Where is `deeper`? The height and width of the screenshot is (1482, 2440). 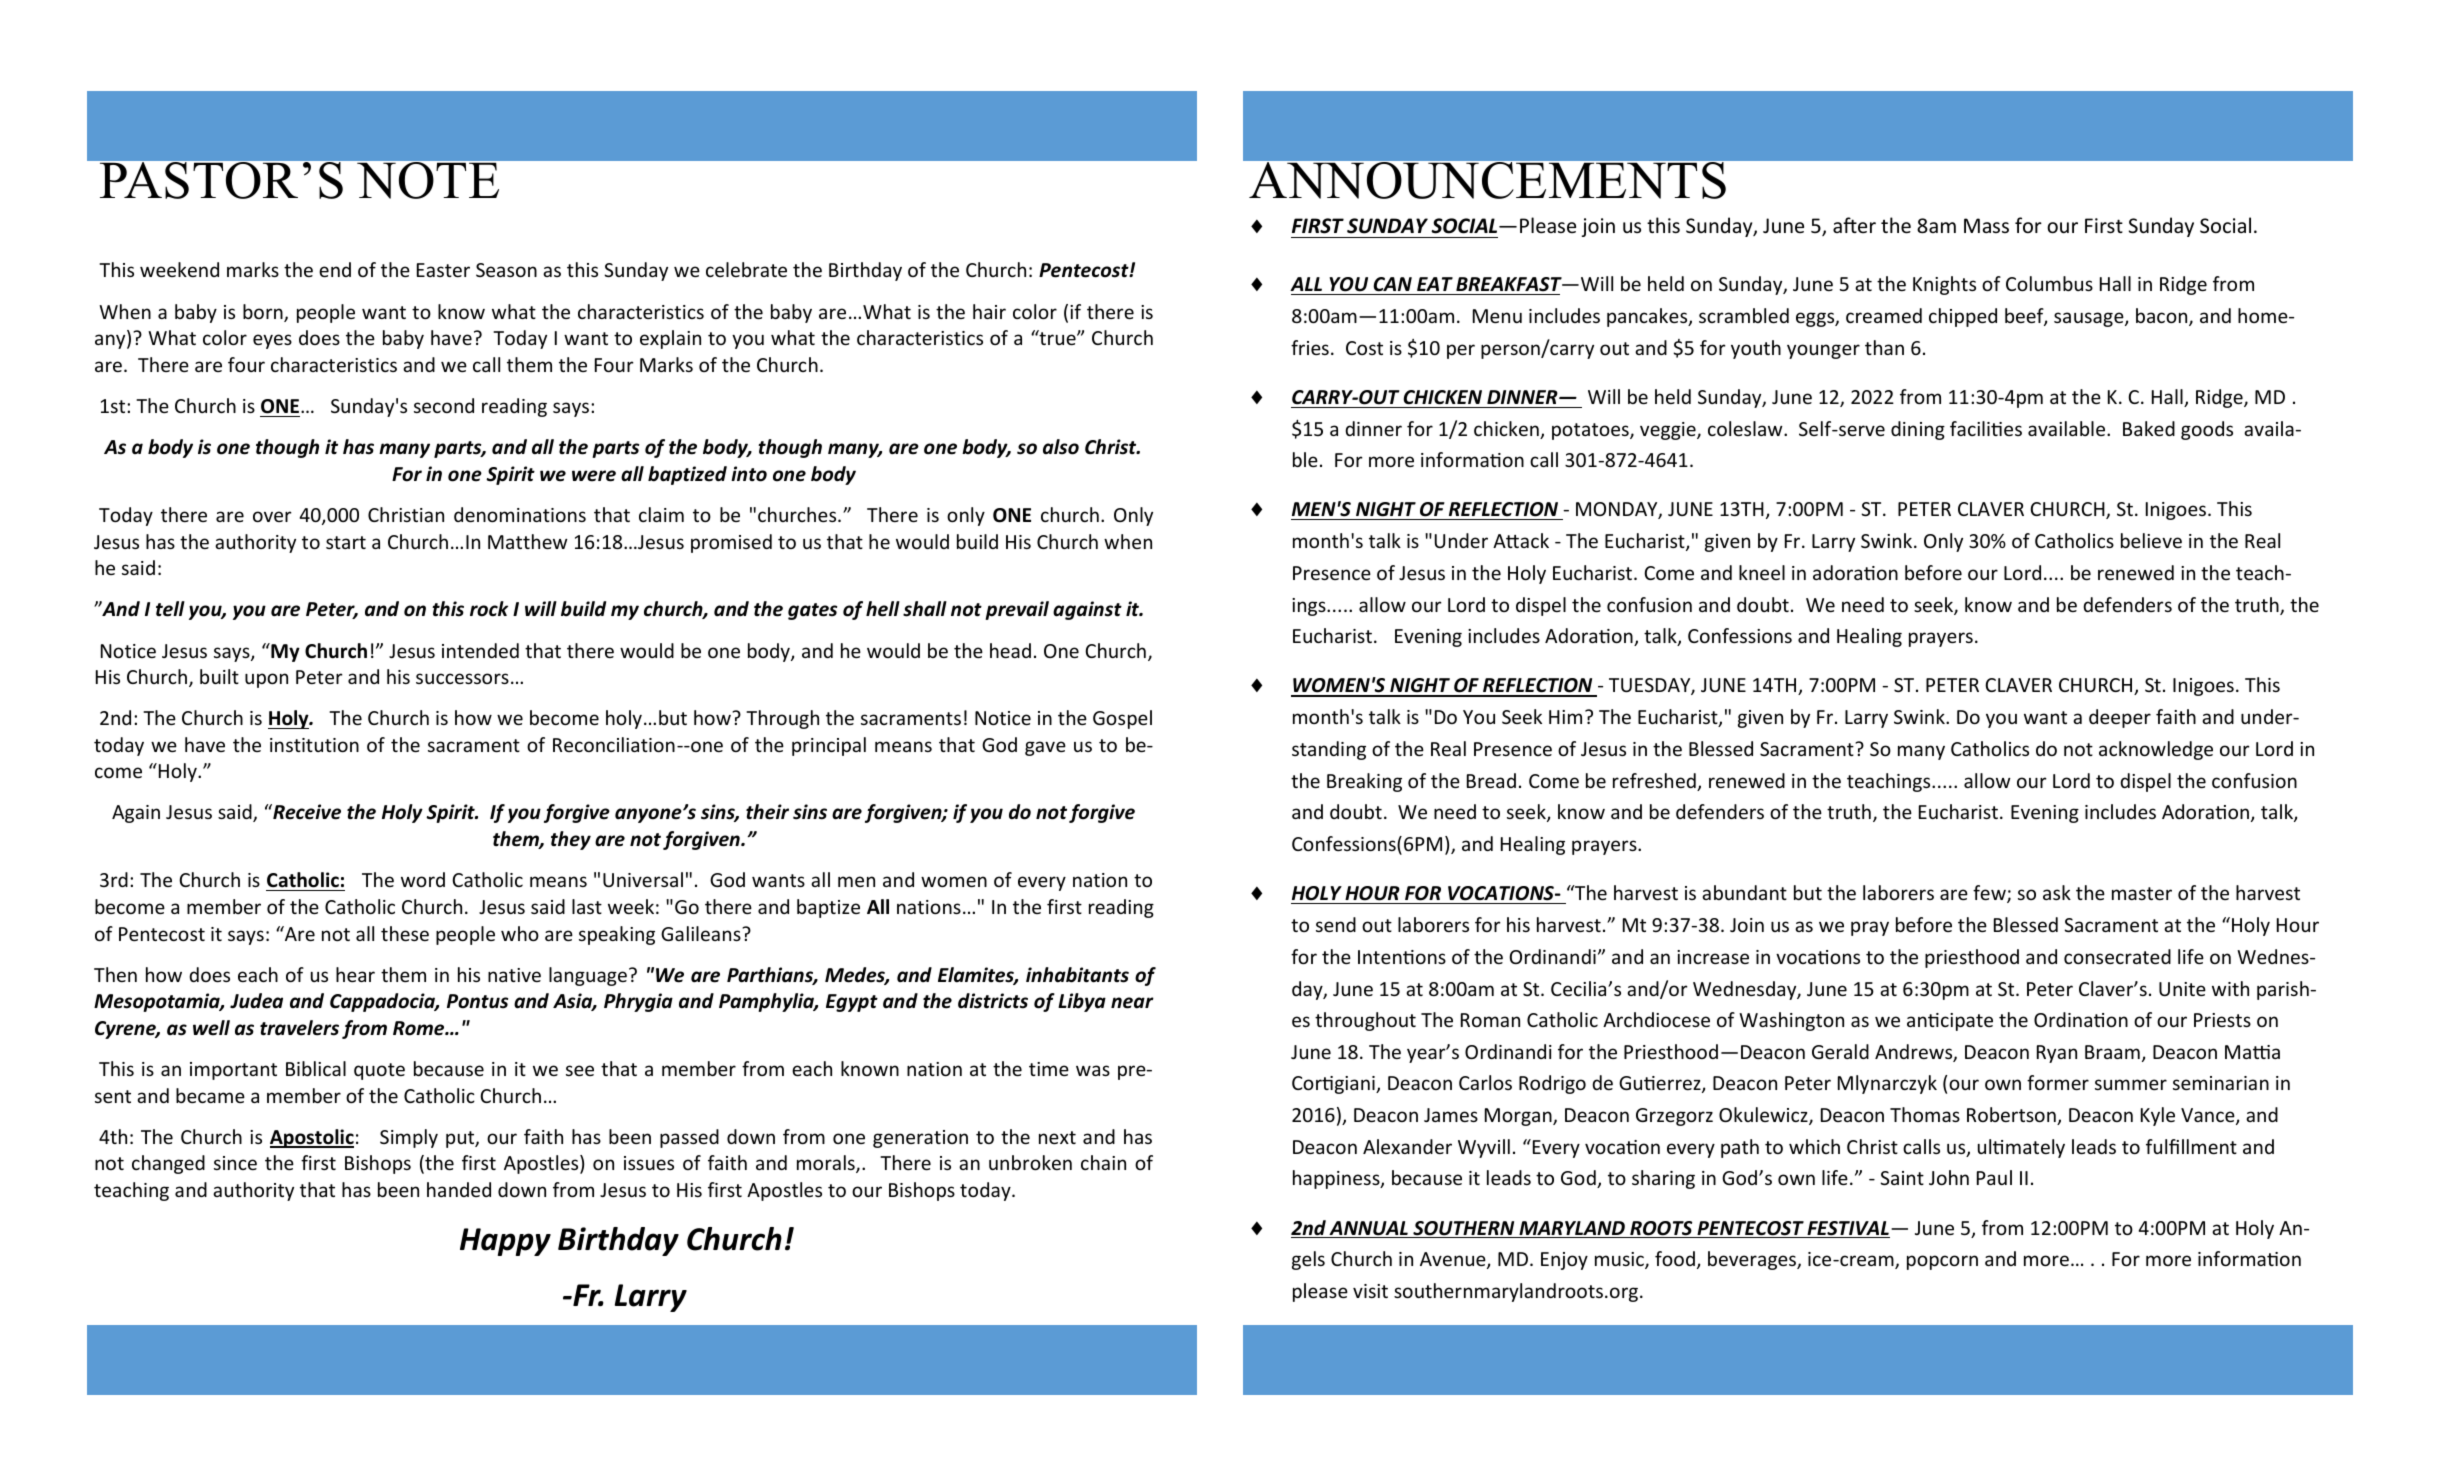 deeper is located at coordinates (2120, 718).
